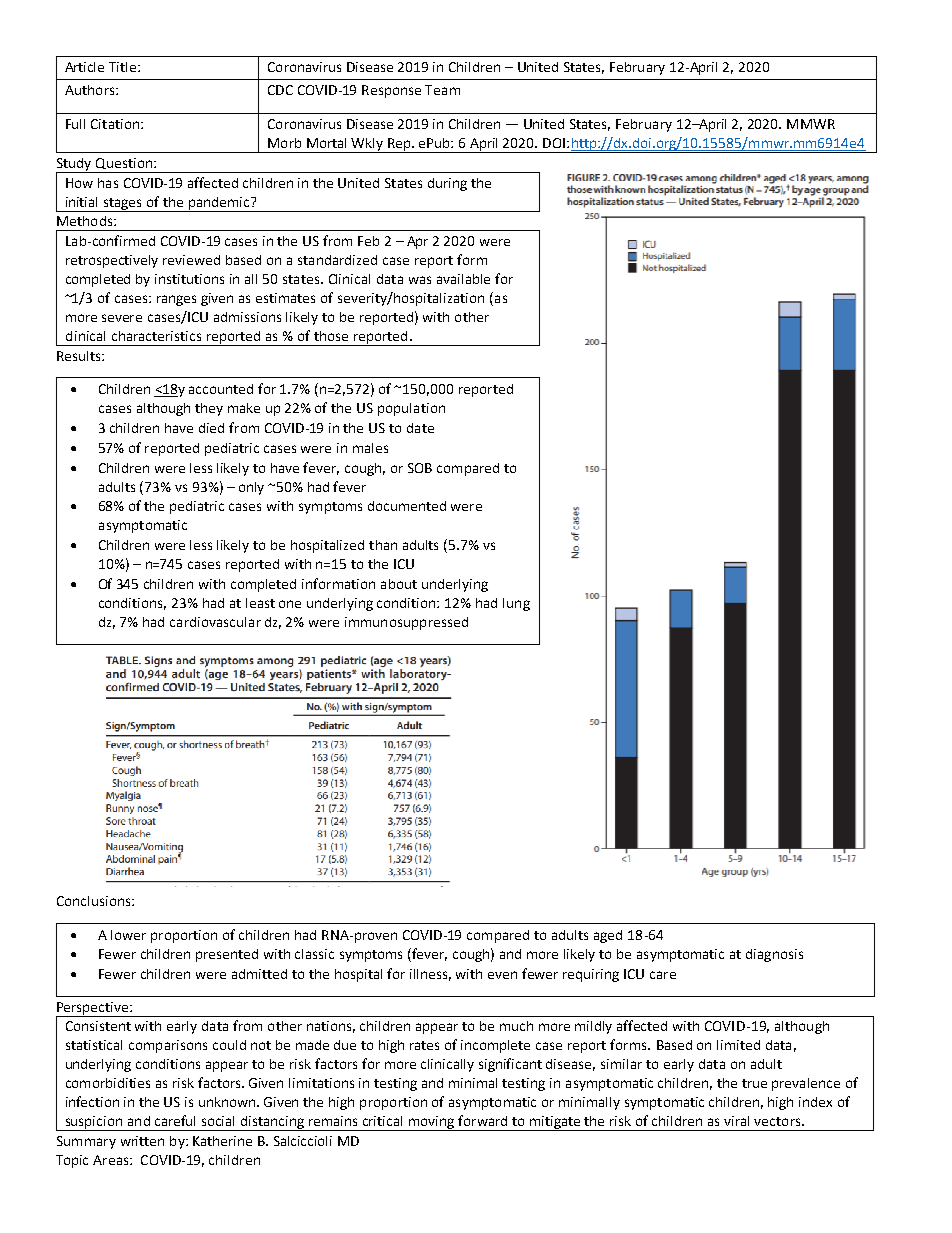 The image size is (952, 1233). What do you see at coordinates (432, 1123) in the screenshot?
I see `moving` at bounding box center [432, 1123].
